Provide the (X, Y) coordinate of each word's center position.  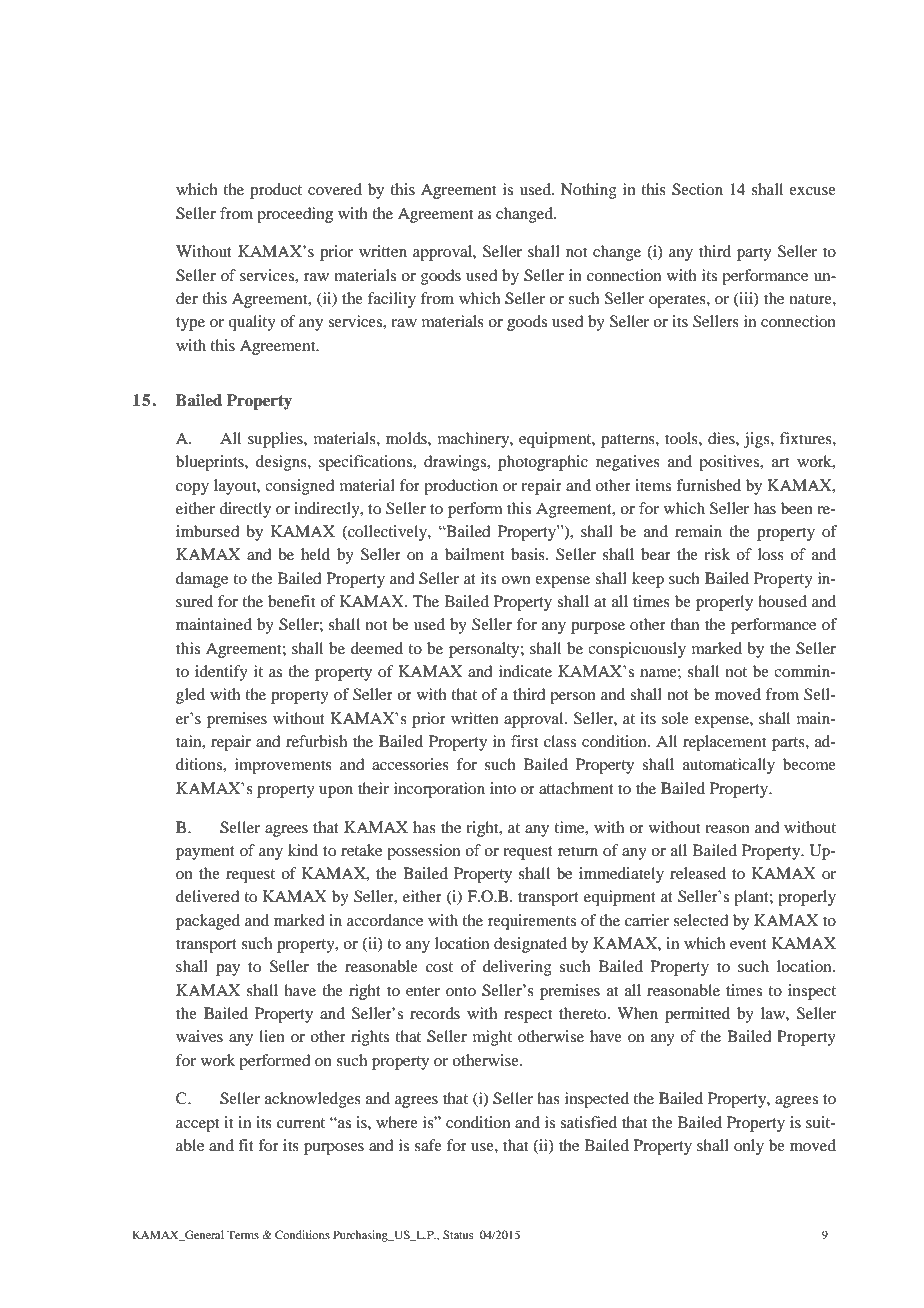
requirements (532, 922)
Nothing (589, 191)
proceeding (295, 215)
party (754, 254)
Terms (243, 1234)
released (698, 873)
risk (717, 554)
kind (303, 850)
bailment (474, 554)
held (315, 554)
